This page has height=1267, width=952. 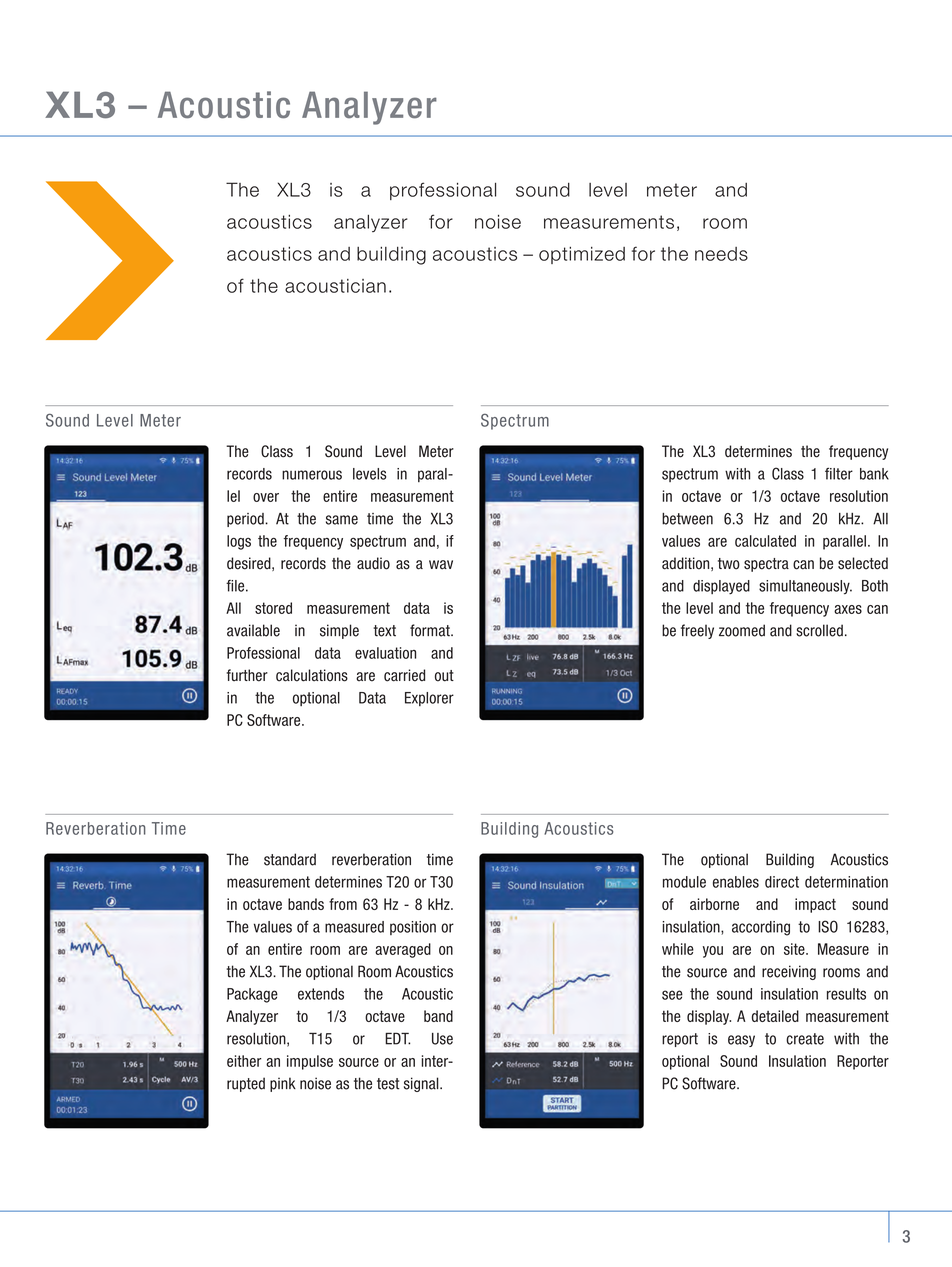 I want to click on module, so click(x=684, y=882).
